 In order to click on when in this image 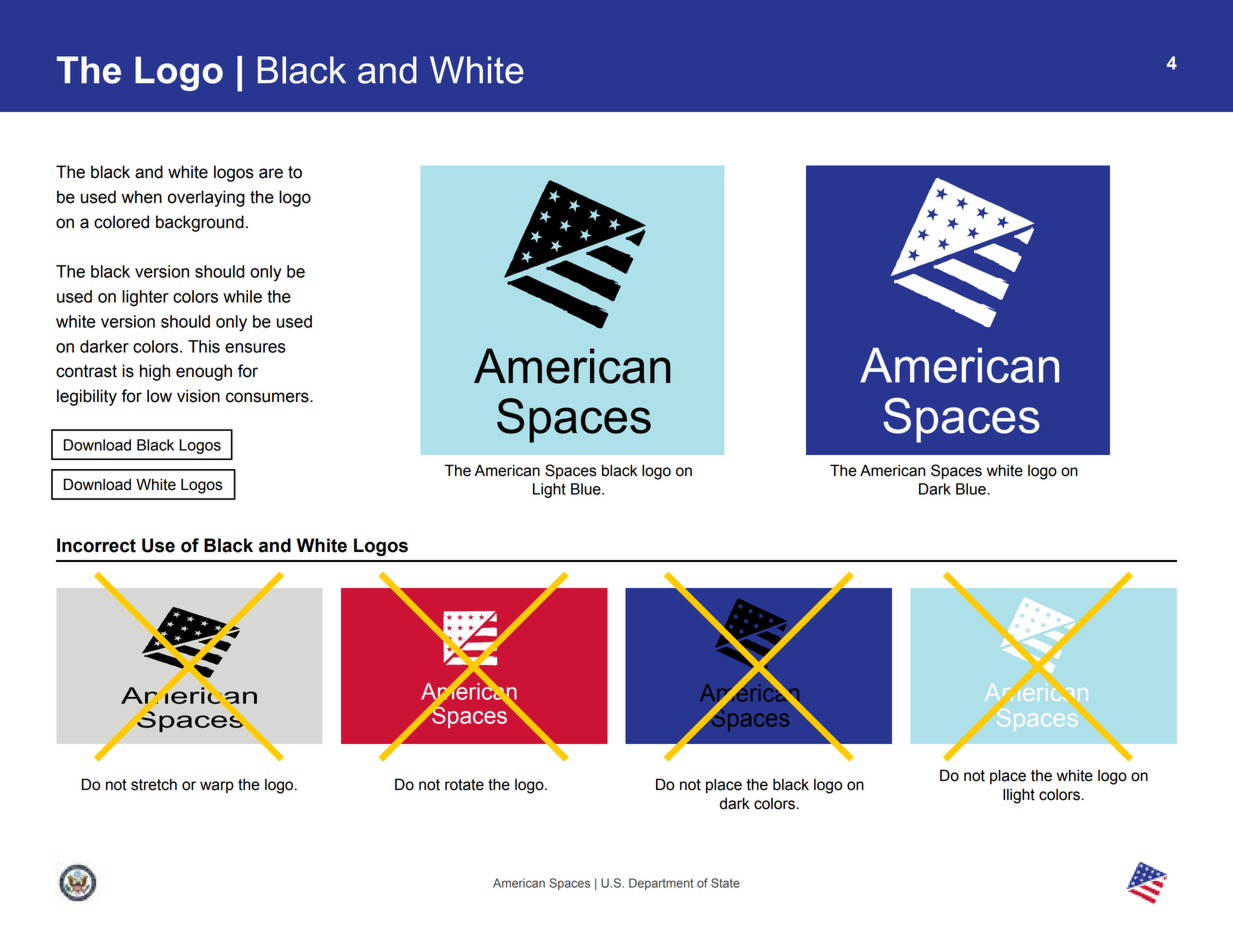, I will do `click(142, 197)`.
